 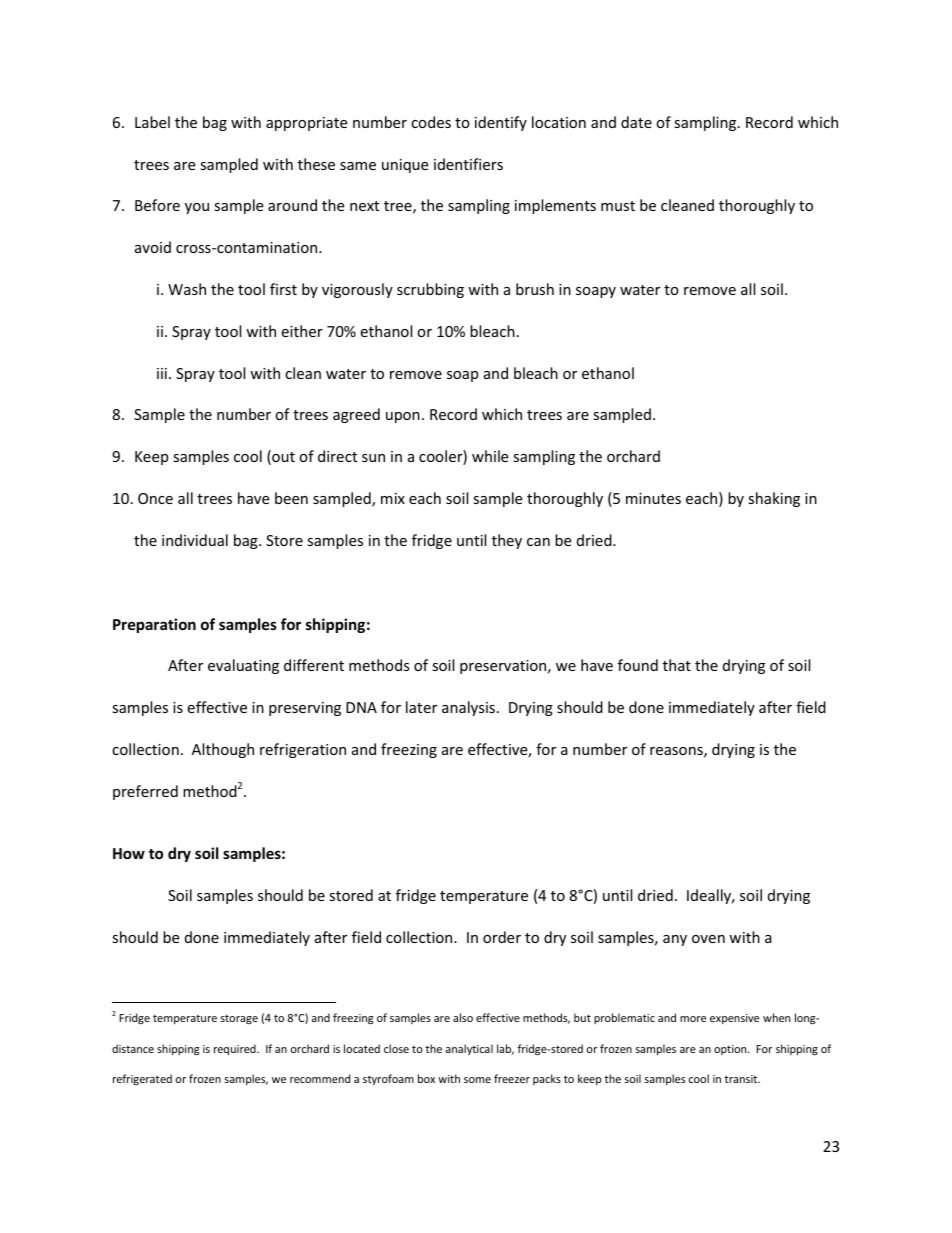 I want to click on they, so click(x=507, y=541).
